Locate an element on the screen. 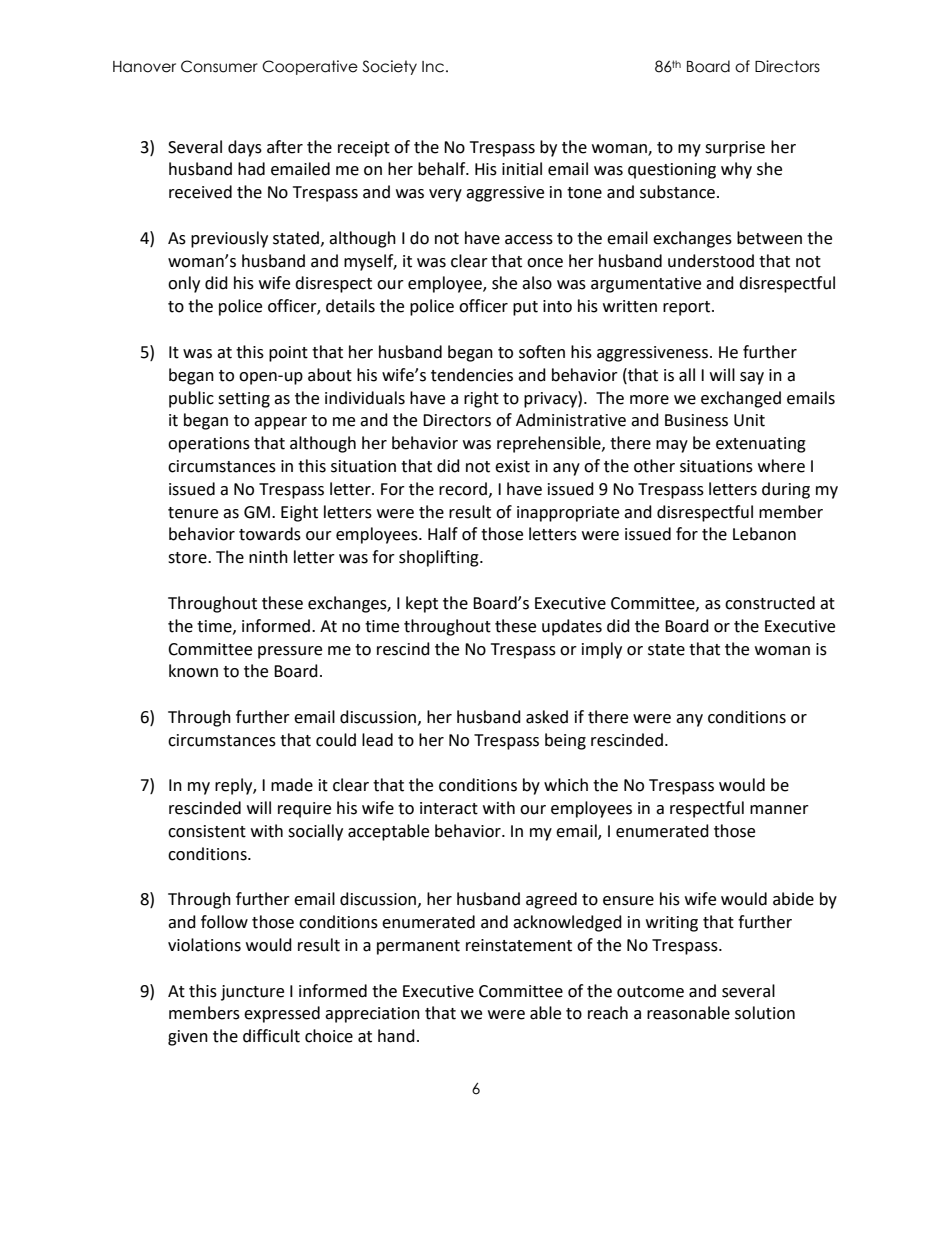 The width and height of the screenshot is (952, 1233). juncture is located at coordinates (252, 993).
